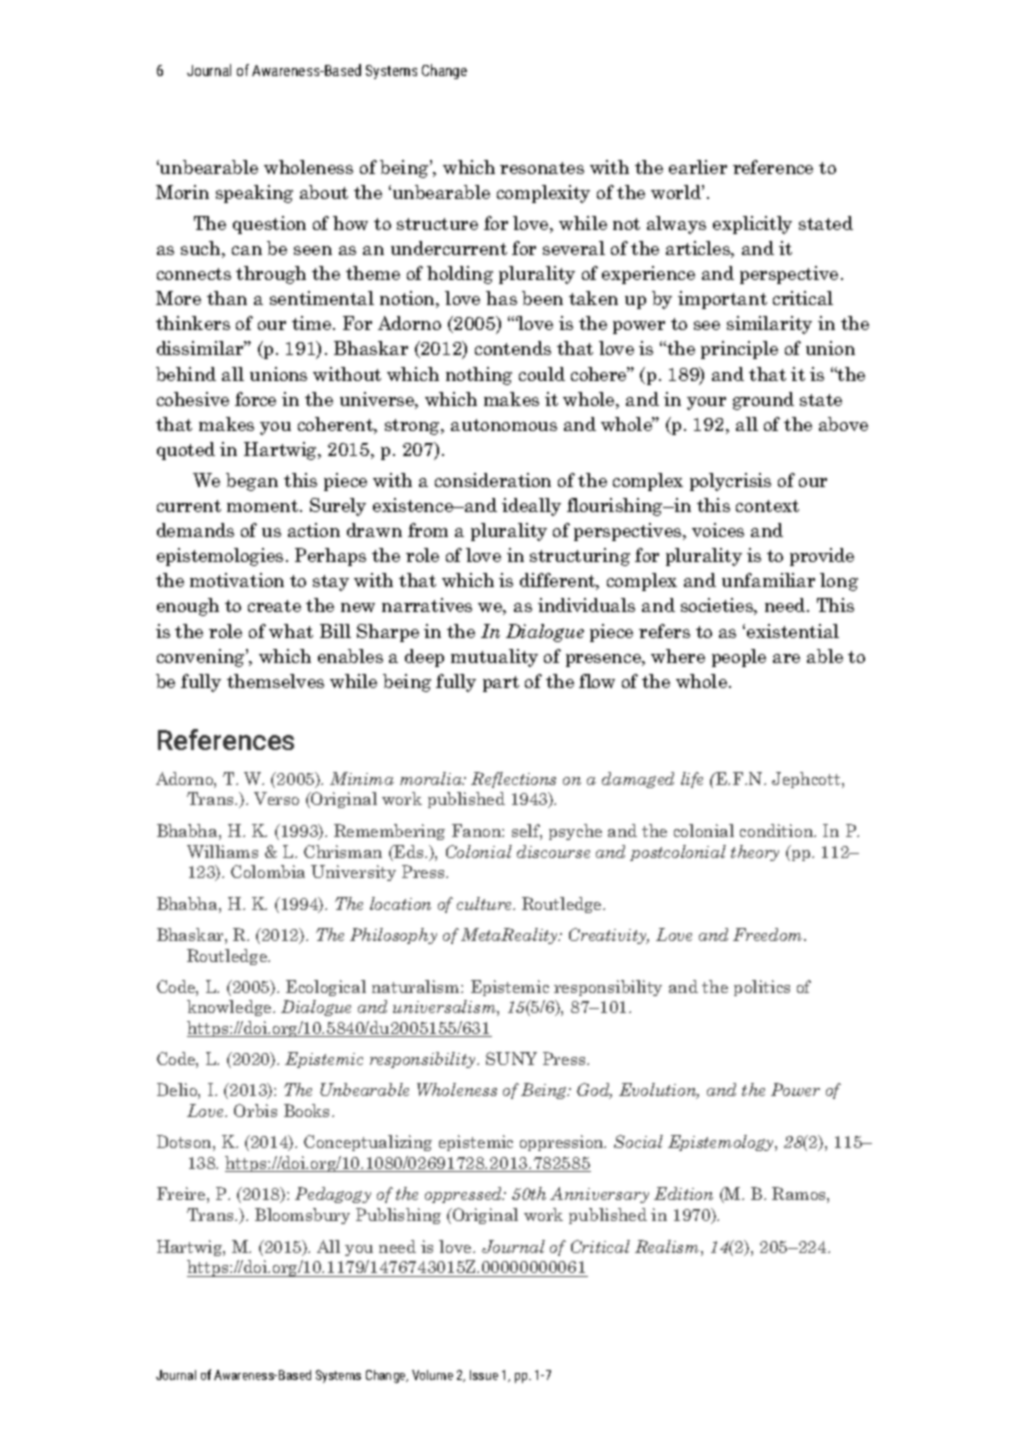 The image size is (1029, 1456). Describe the element at coordinates (484, 1375) in the screenshot. I see `Issue` at that location.
